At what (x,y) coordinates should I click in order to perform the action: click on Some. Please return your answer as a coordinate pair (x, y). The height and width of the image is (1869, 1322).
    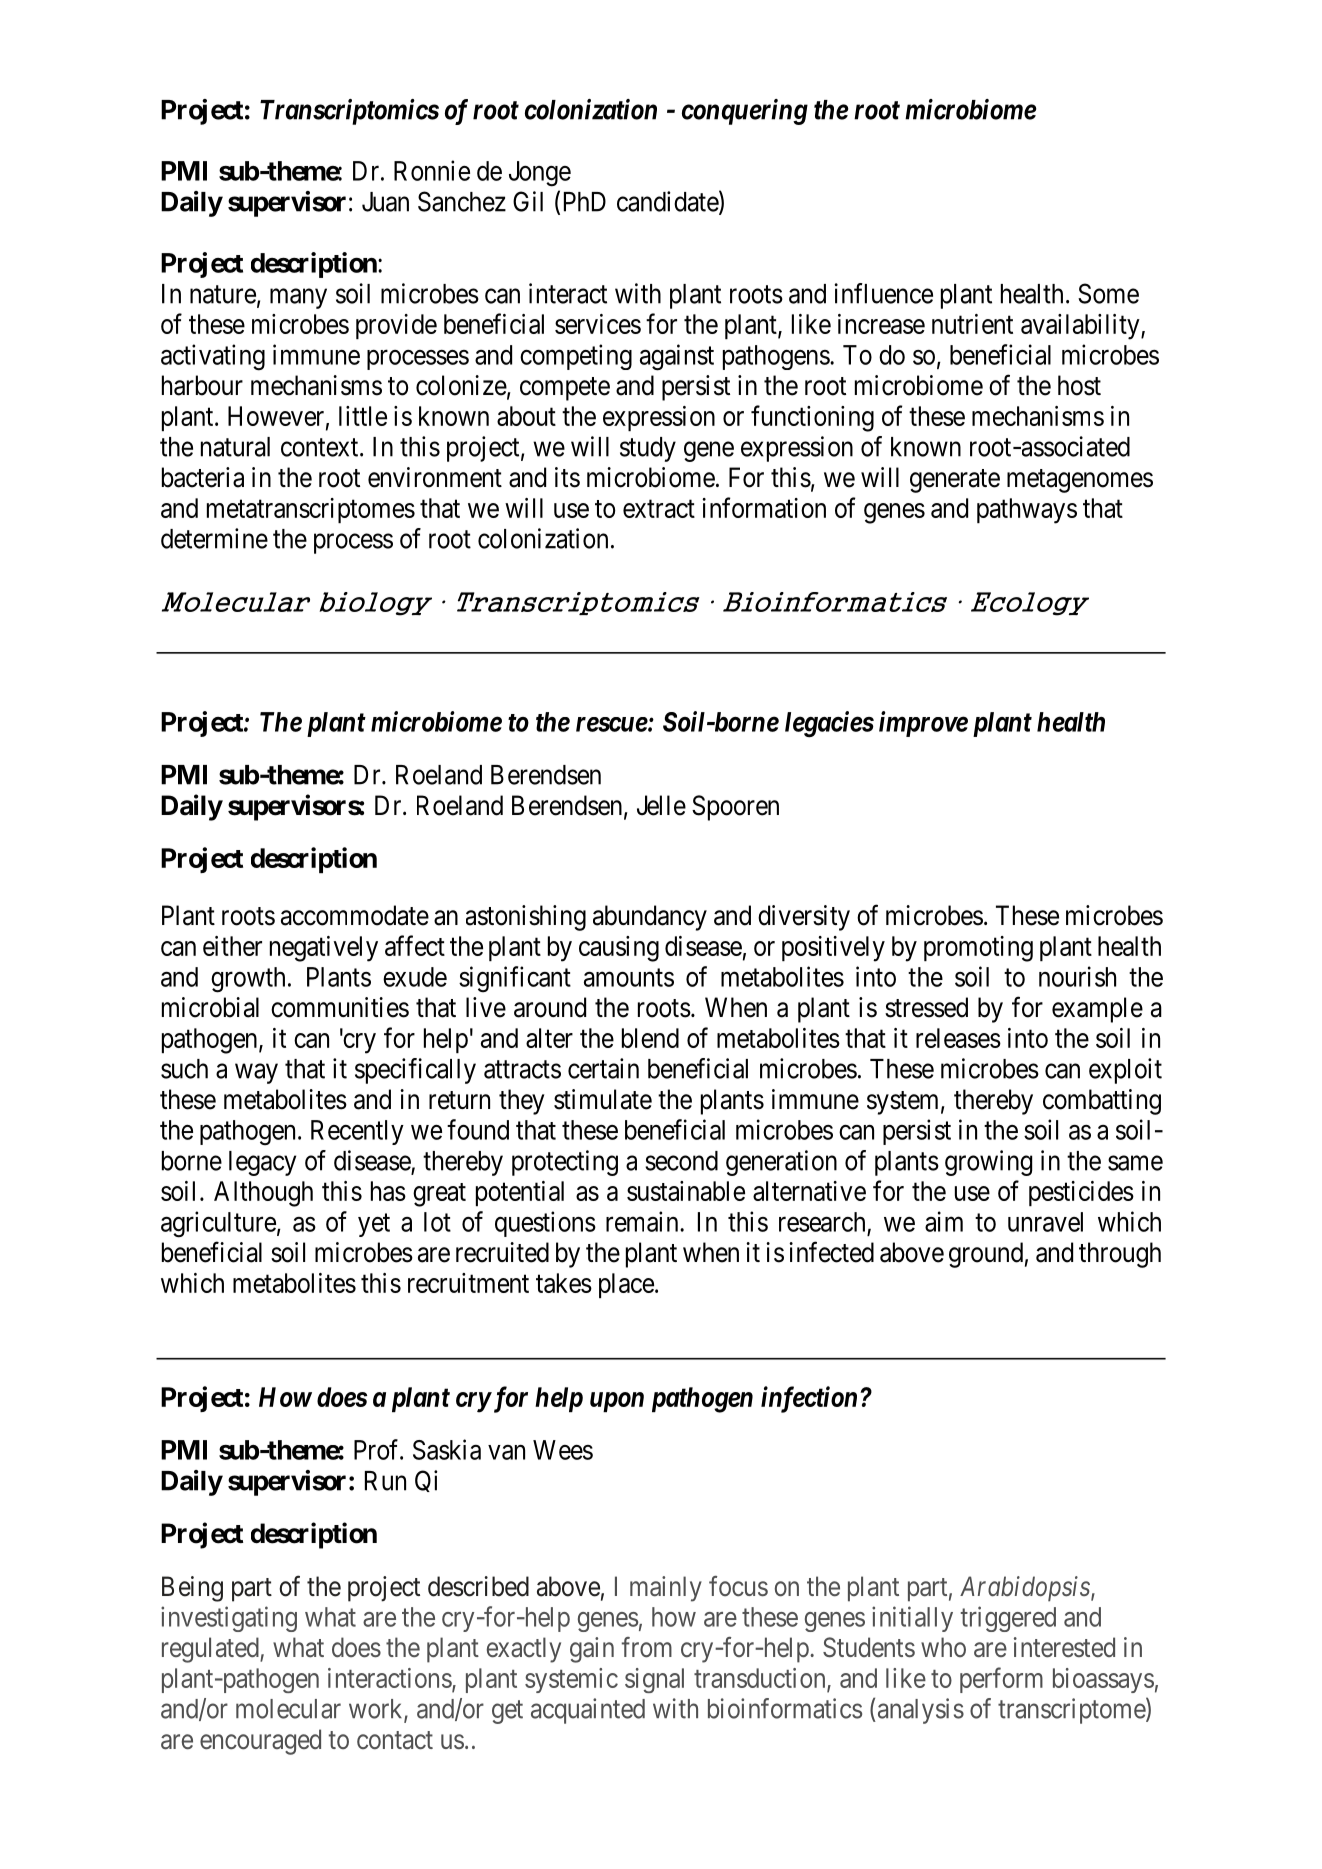
    Looking at the image, I should click on (1108, 293).
